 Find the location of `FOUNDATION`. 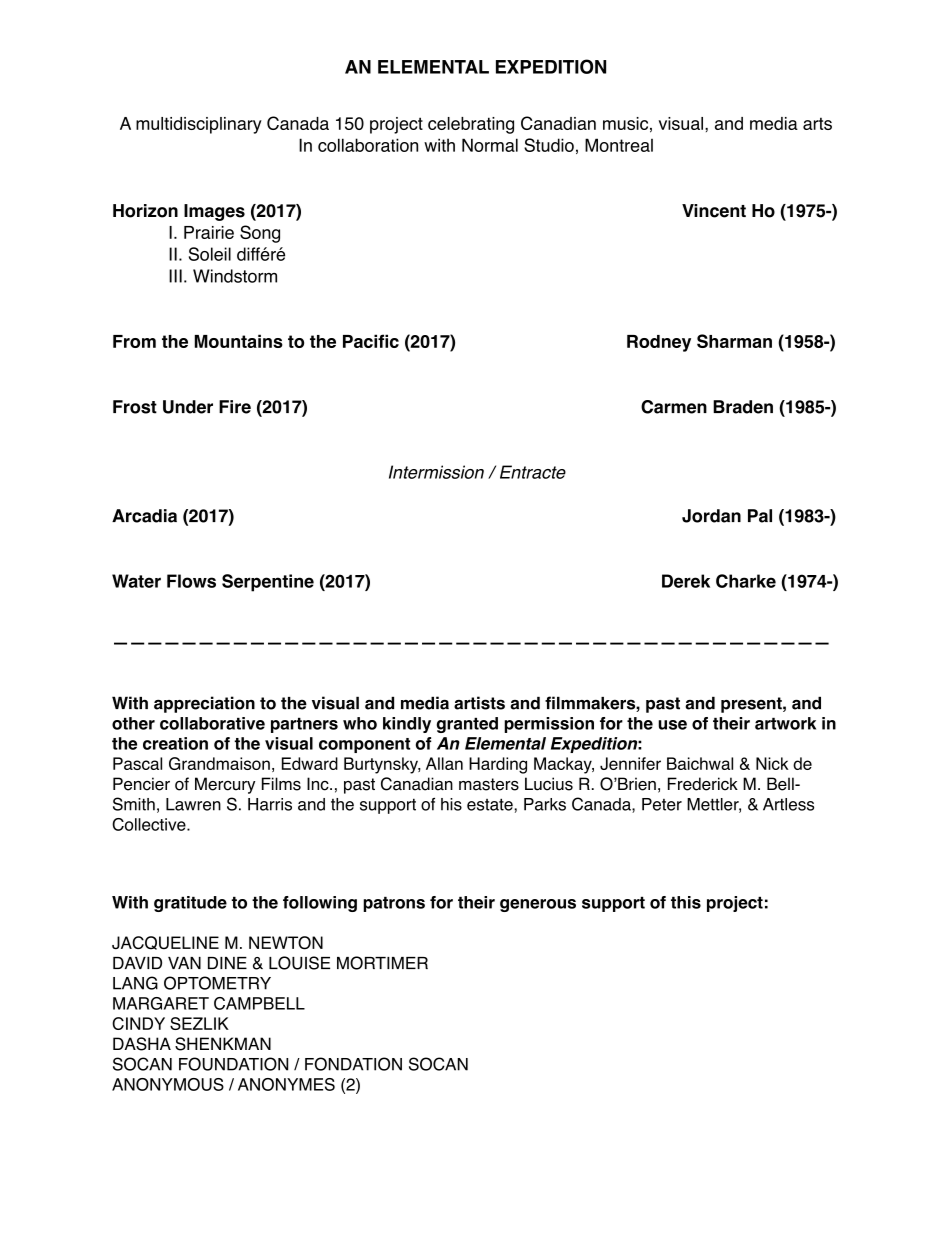

FOUNDATION is located at coordinates (233, 1064).
